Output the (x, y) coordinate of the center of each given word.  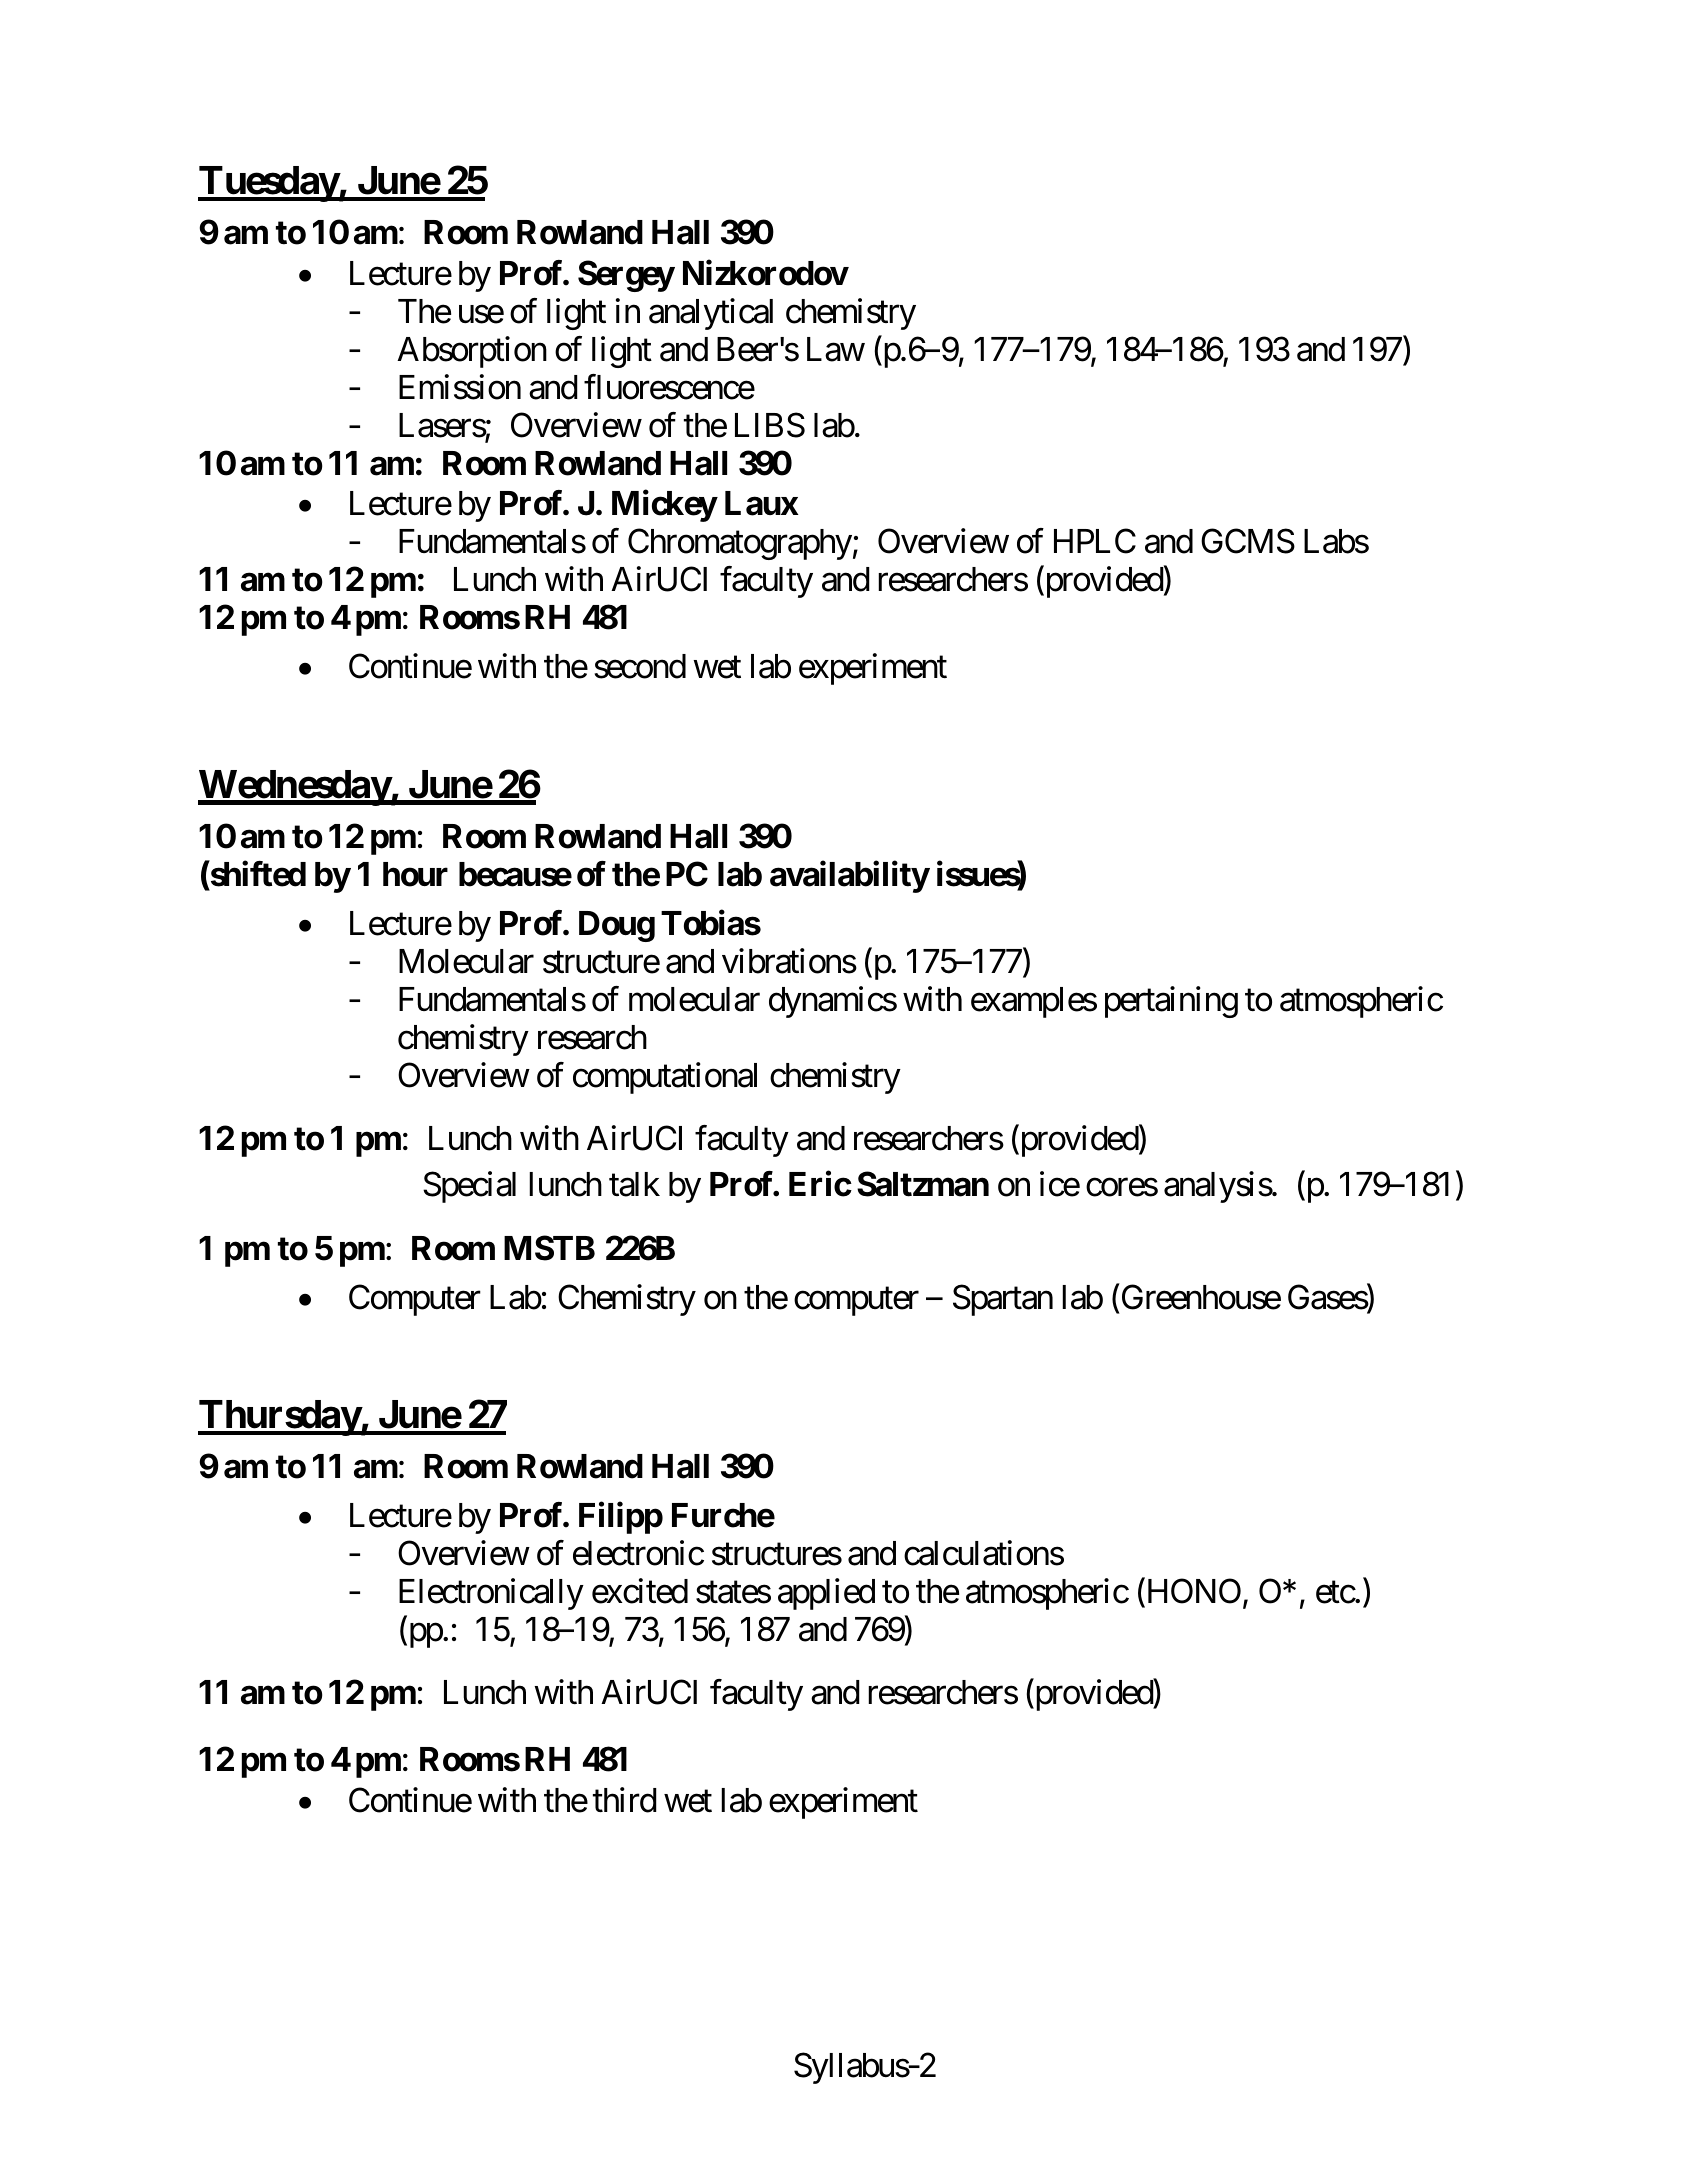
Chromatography (740, 544)
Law (836, 349)
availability (849, 877)
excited (640, 1591)
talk (634, 1184)
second (640, 666)
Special (469, 1187)
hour (415, 874)
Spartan (1003, 1300)
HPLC (1095, 541)
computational (665, 1078)
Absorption (472, 352)
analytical (711, 314)
